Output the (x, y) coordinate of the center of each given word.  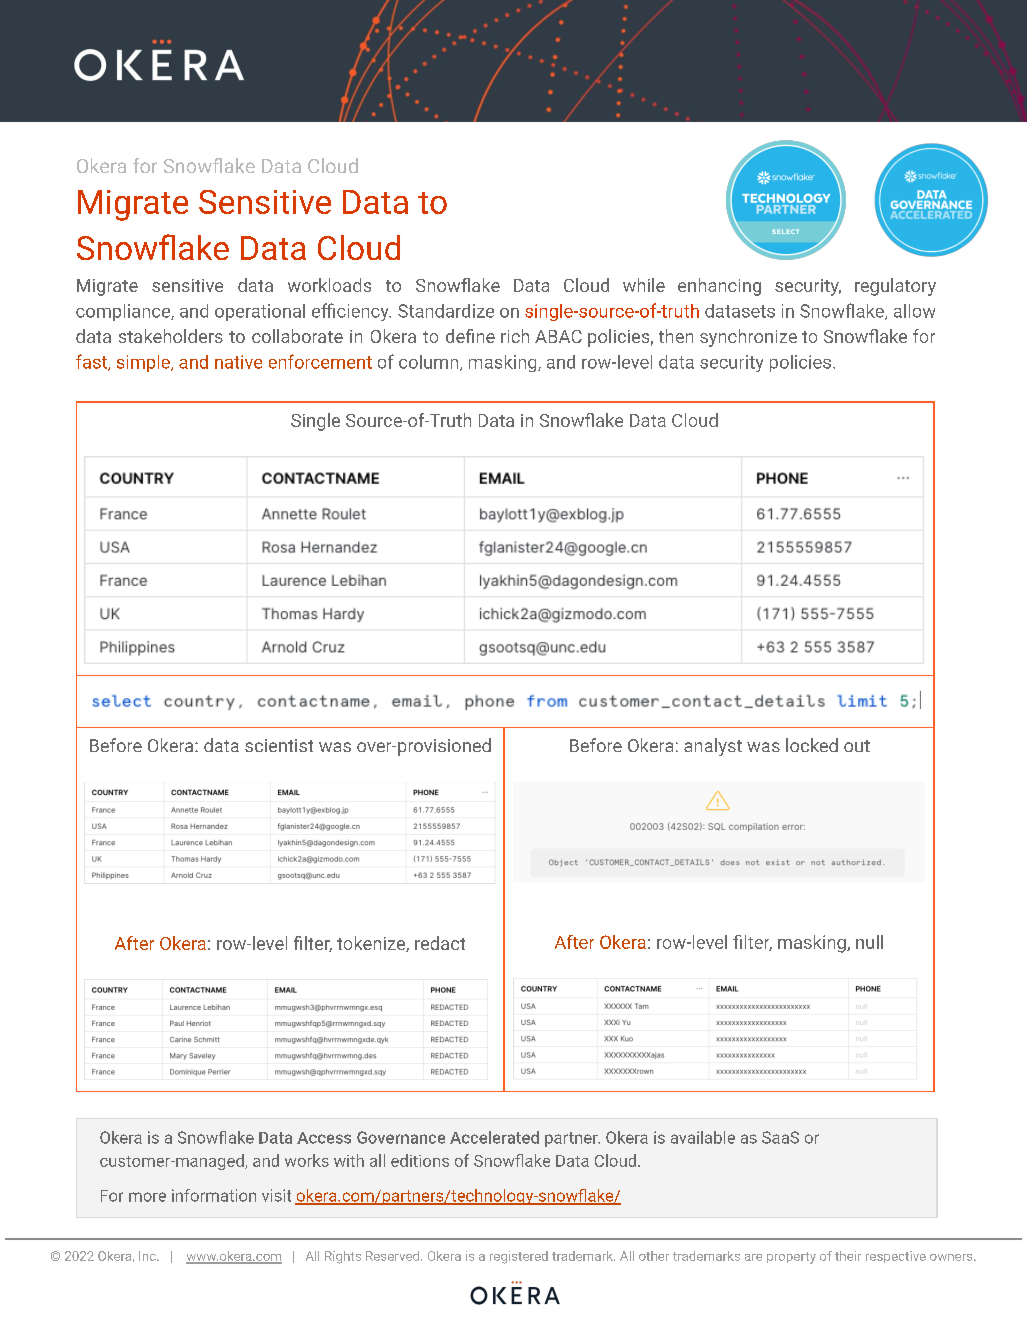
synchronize (748, 338)
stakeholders (171, 336)
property (791, 1258)
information (214, 1195)
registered (519, 1257)
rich (515, 336)
